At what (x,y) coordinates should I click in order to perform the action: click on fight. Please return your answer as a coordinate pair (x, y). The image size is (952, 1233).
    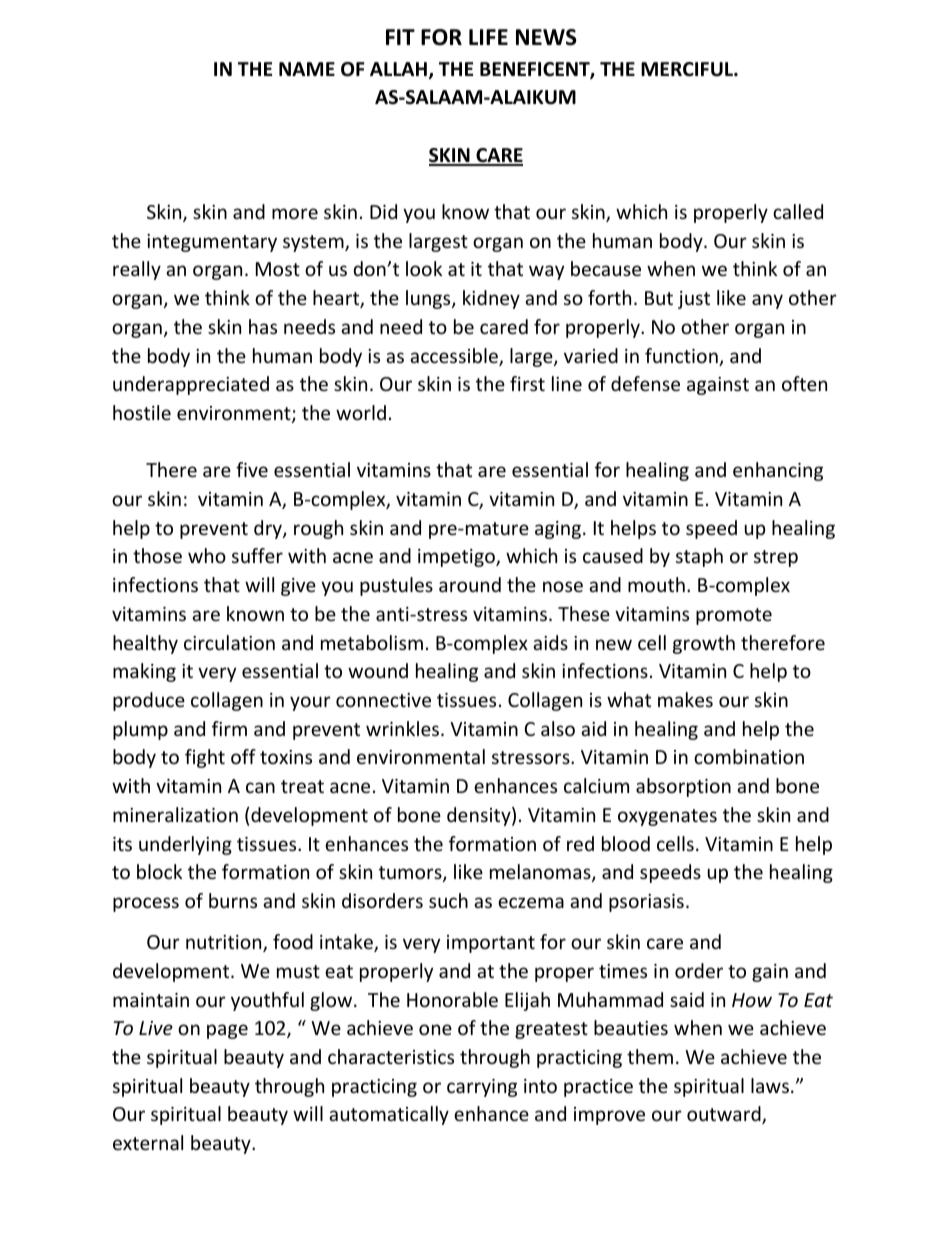
    Looking at the image, I should click on (205, 758).
